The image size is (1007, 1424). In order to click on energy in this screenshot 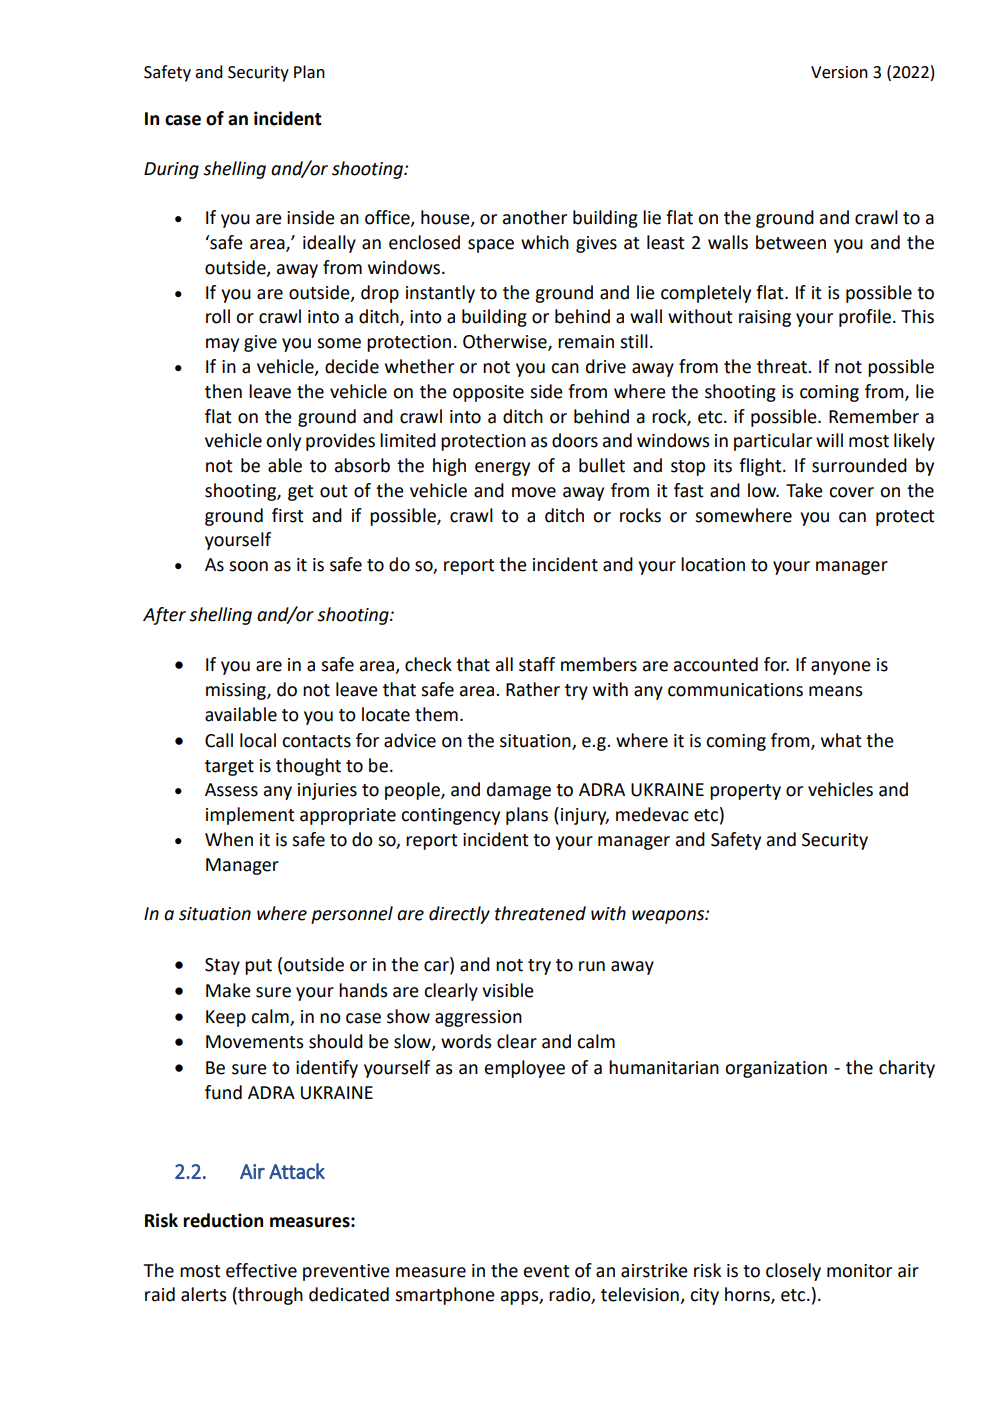, I will do `click(502, 469)`.
